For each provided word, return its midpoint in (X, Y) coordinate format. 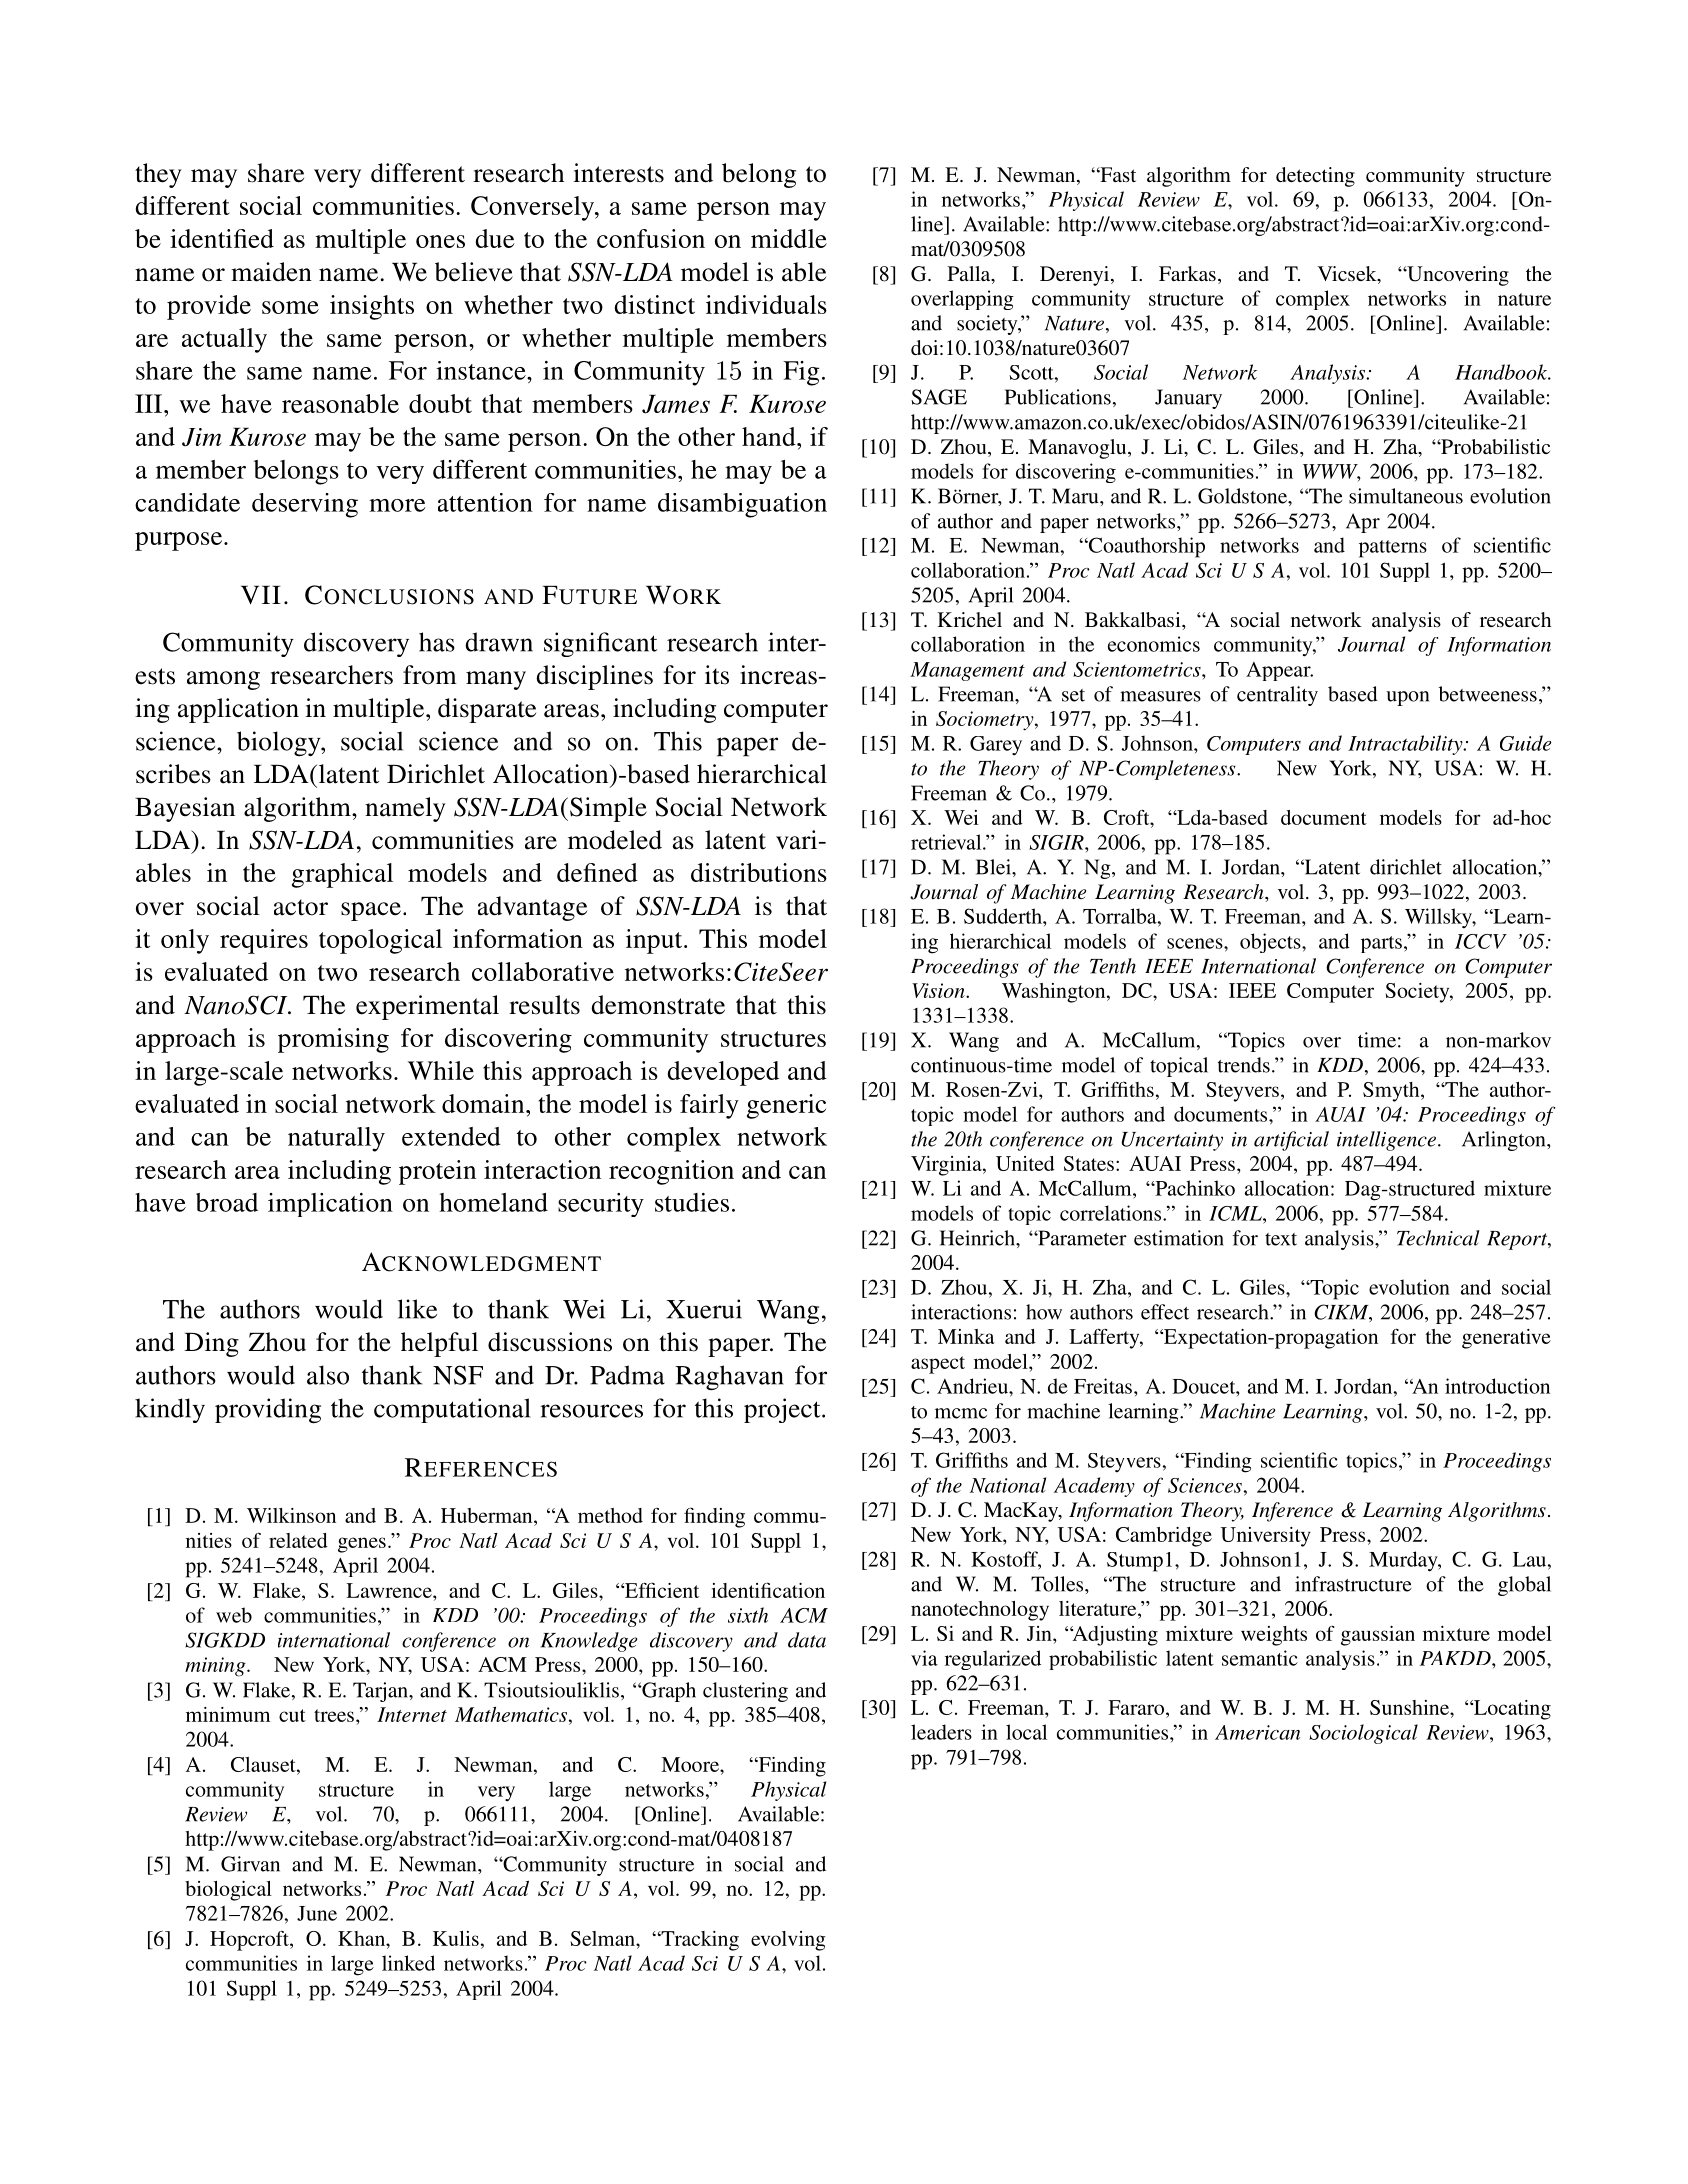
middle (789, 238)
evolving (788, 1941)
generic (786, 1106)
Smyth (1392, 1092)
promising (333, 1040)
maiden (271, 272)
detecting (1315, 177)
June (317, 1913)
